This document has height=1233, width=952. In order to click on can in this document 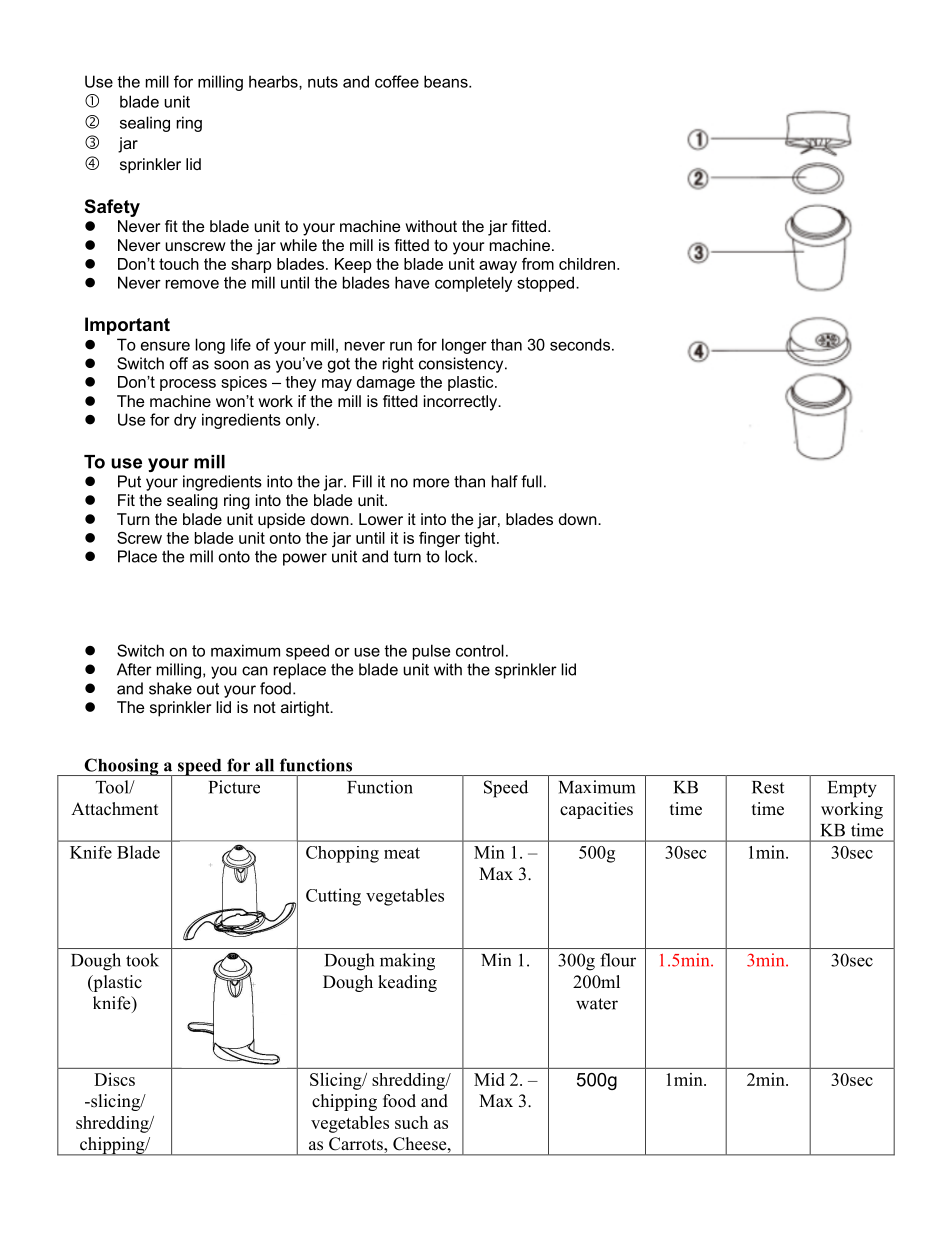, I will do `click(255, 671)`.
